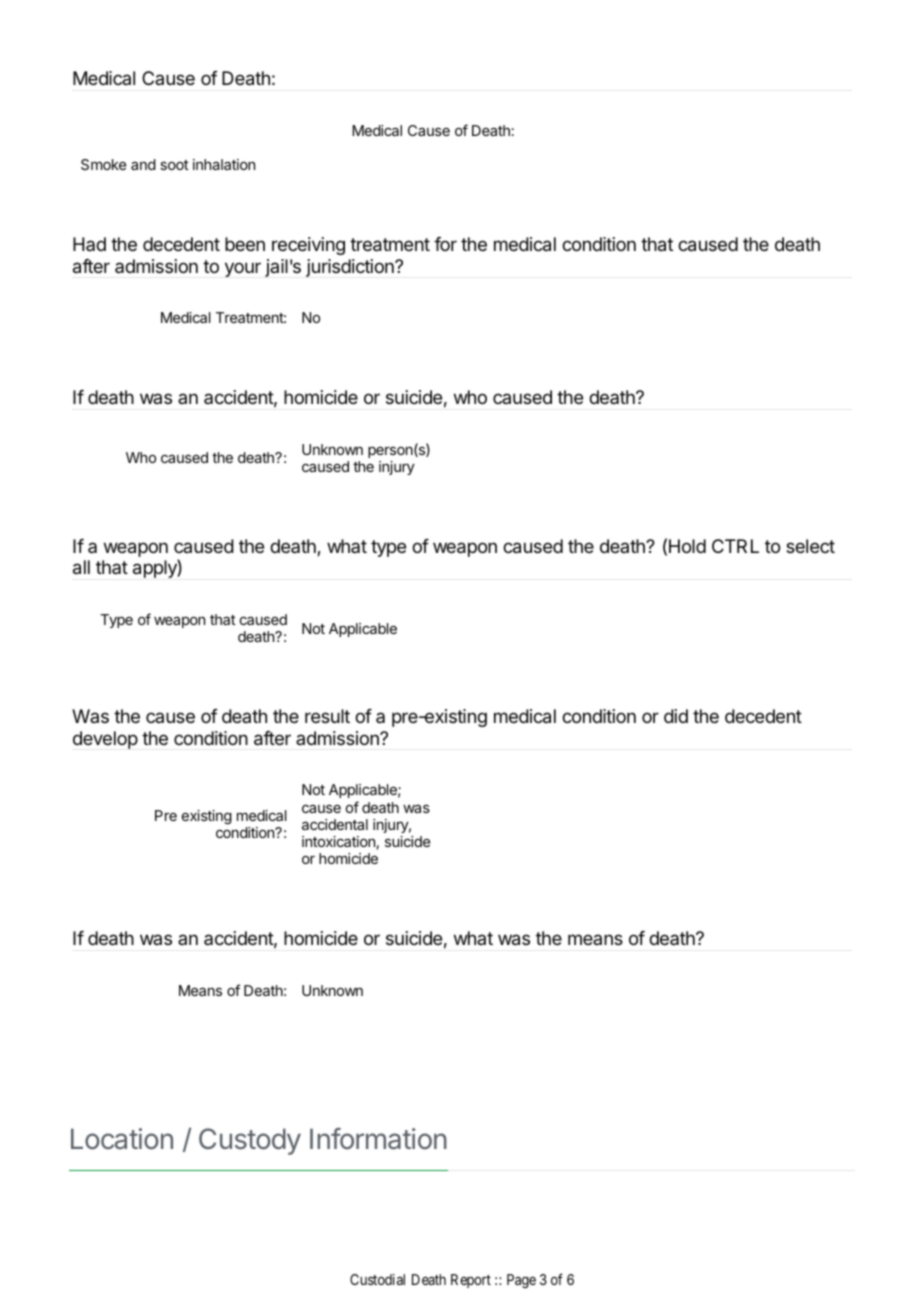 This screenshot has width=924, height=1308. What do you see at coordinates (308, 246) in the screenshot?
I see `receiving` at bounding box center [308, 246].
